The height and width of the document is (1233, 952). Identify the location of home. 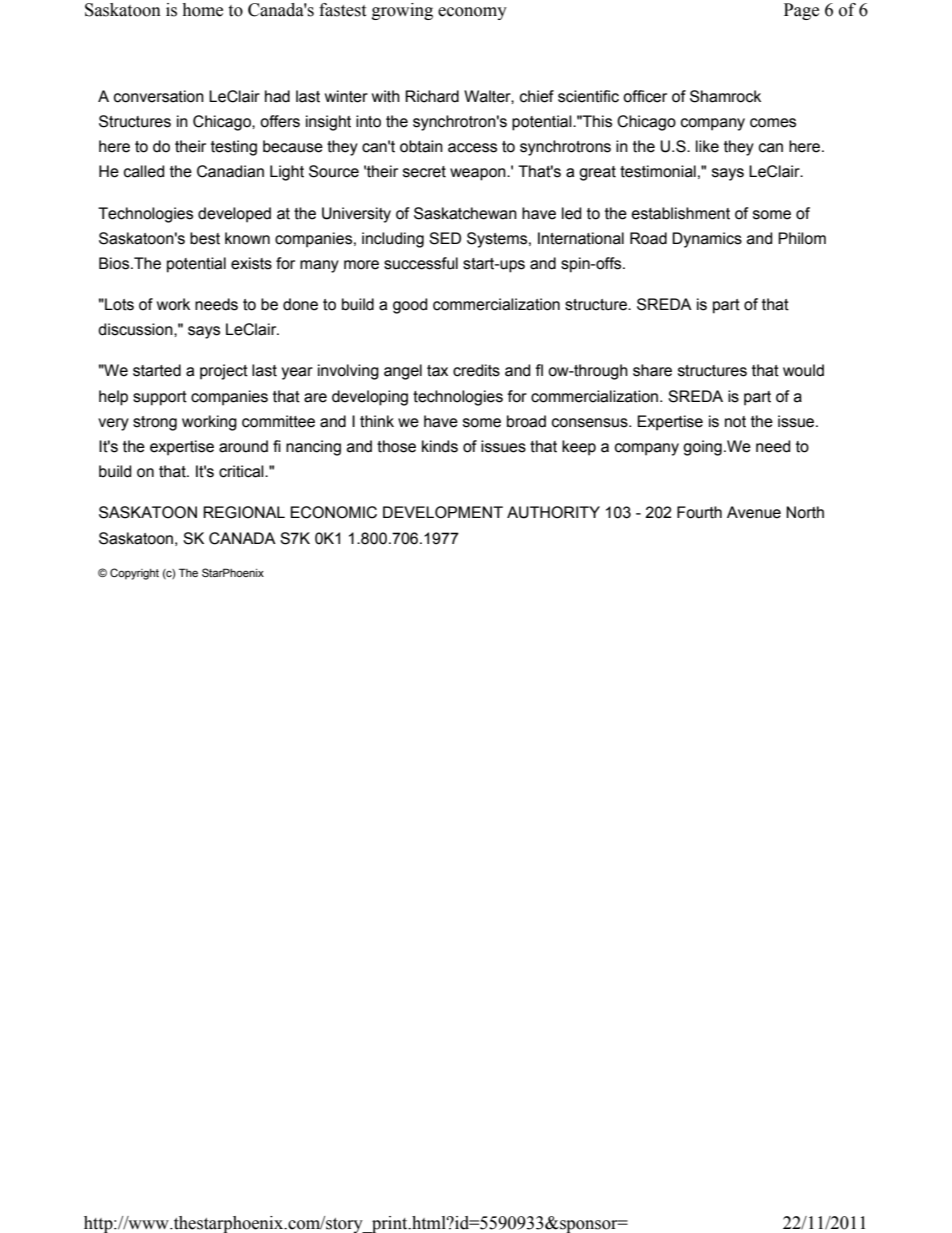
(202, 10).
